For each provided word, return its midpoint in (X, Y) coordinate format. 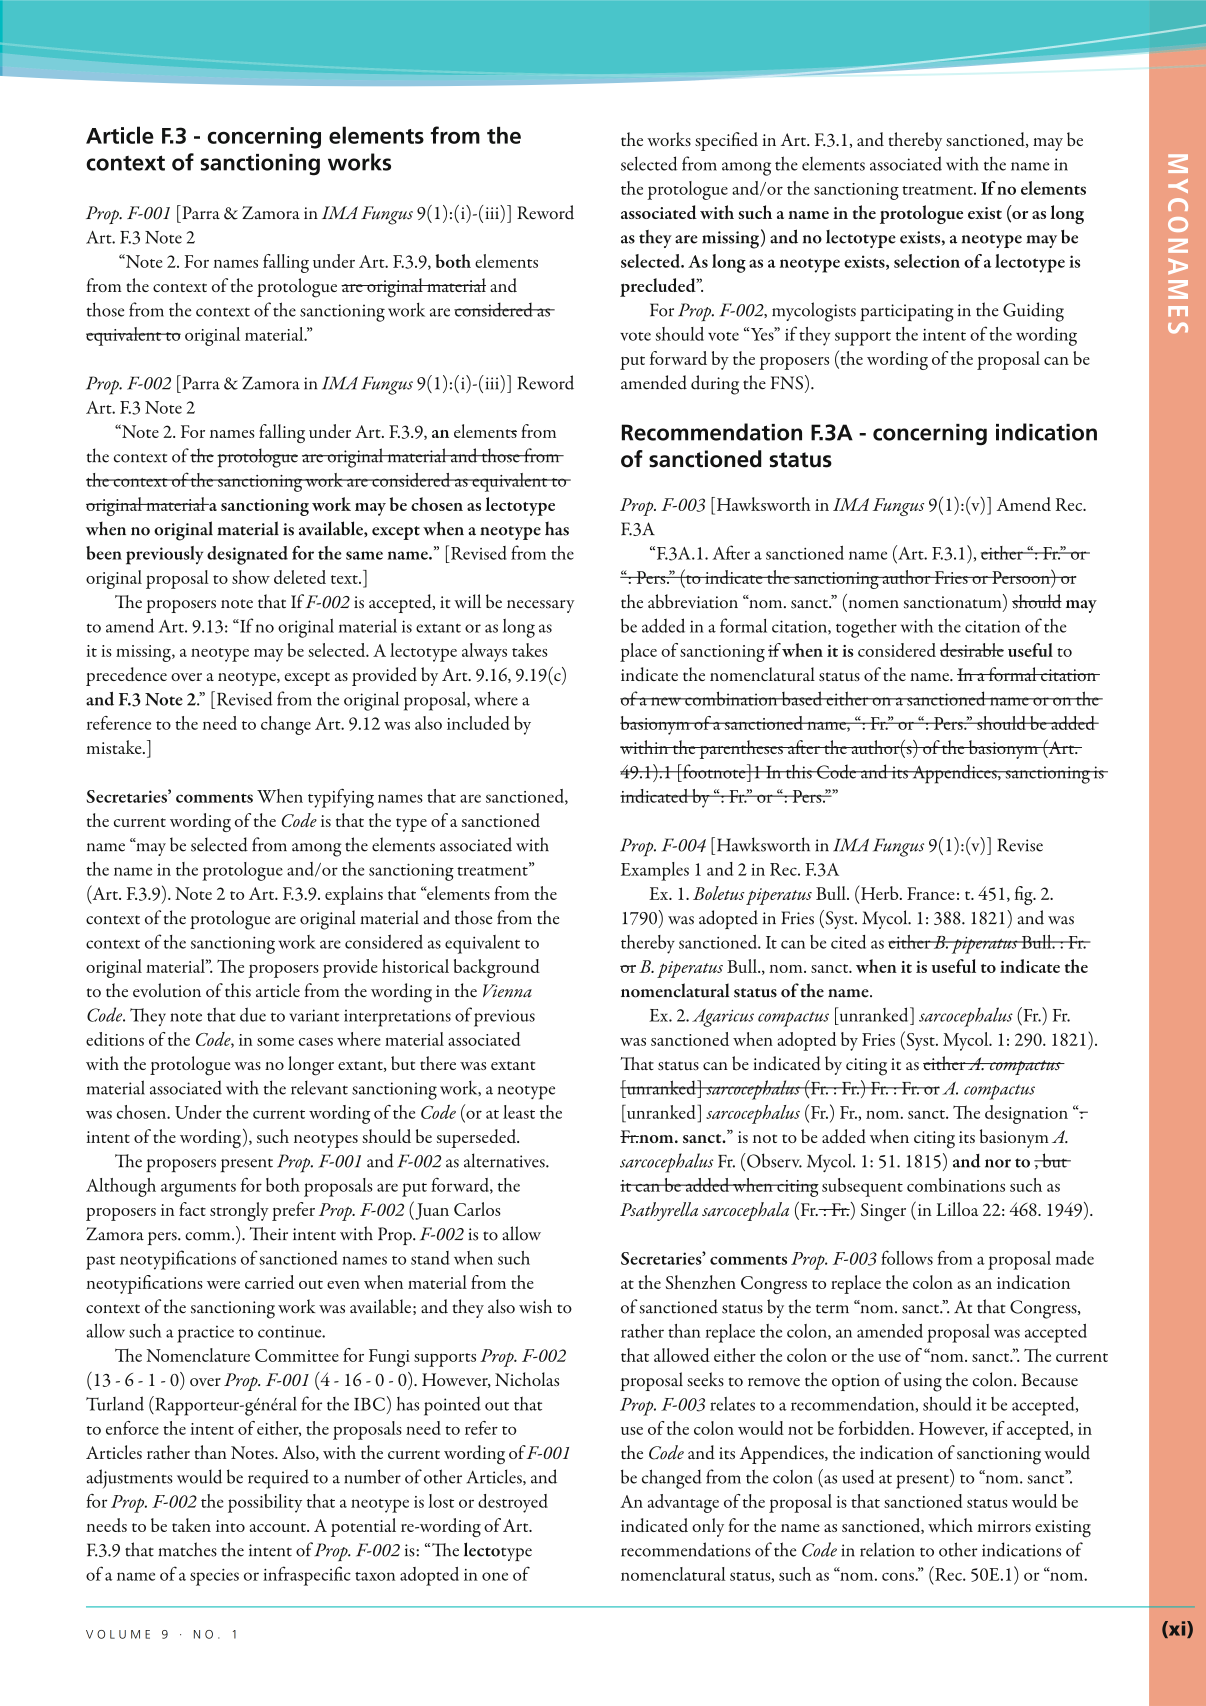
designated (247, 555)
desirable (972, 650)
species (214, 1577)
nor (998, 1163)
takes (530, 650)
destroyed (513, 1503)
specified (726, 141)
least (519, 1112)
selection (927, 261)
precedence (126, 676)
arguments (198, 1190)
